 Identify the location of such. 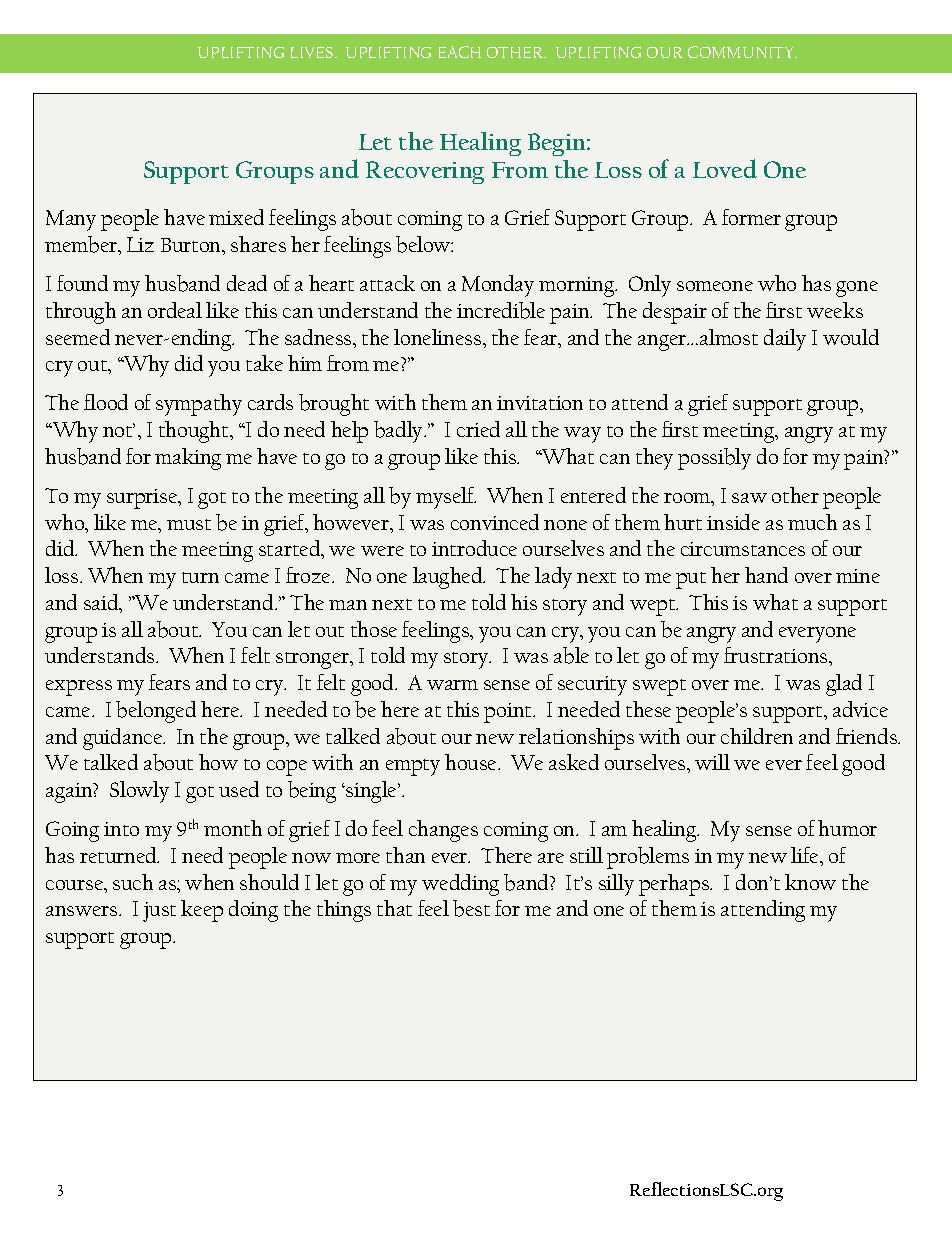
(133, 882).
